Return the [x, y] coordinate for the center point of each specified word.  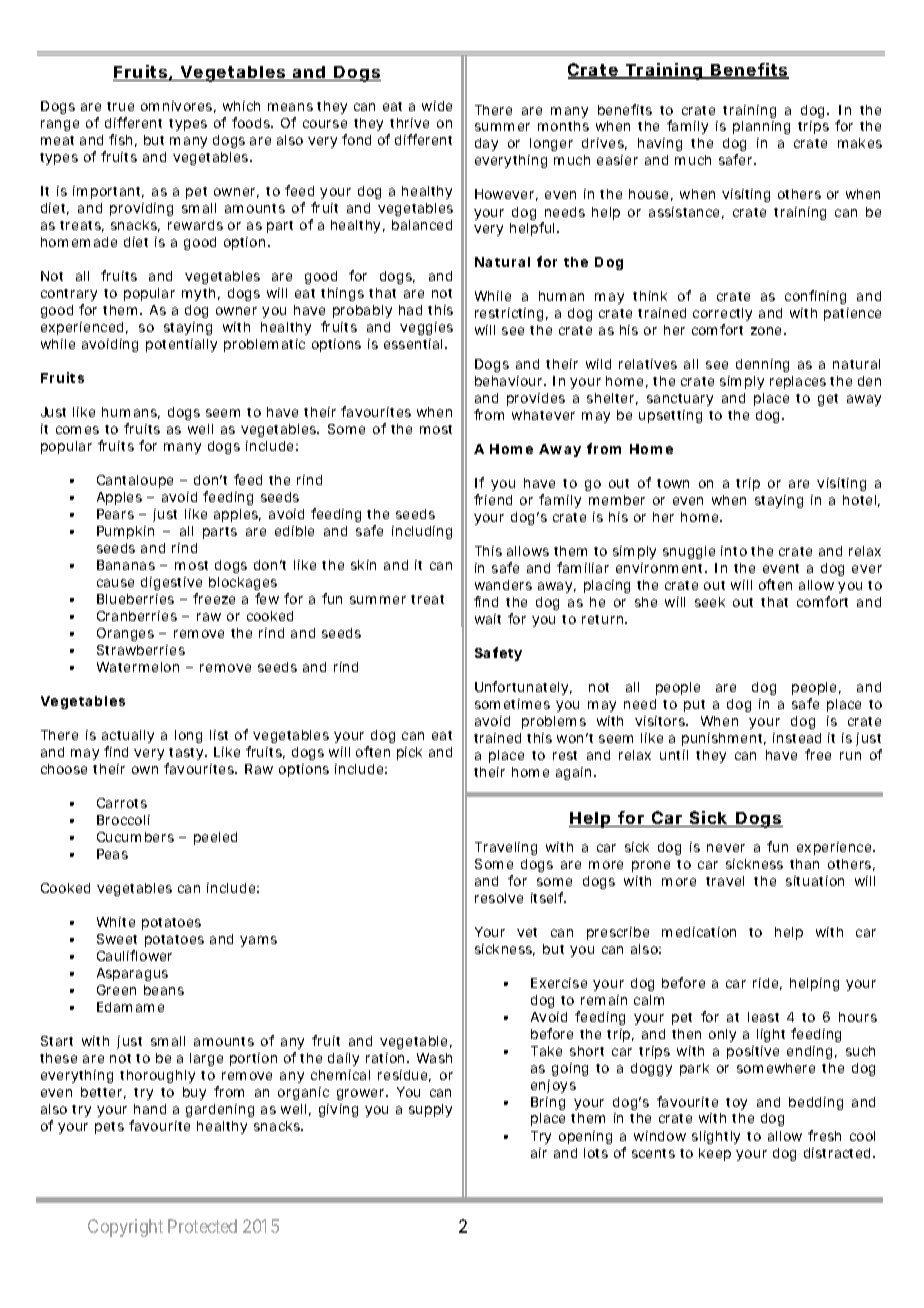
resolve [499, 898]
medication [699, 932]
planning [761, 127]
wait [488, 619]
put [694, 706]
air [539, 1153]
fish [120, 139]
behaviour [510, 381]
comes [77, 430]
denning [762, 365]
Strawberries [141, 650]
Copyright [125, 1228]
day [486, 144]
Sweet [117, 939]
